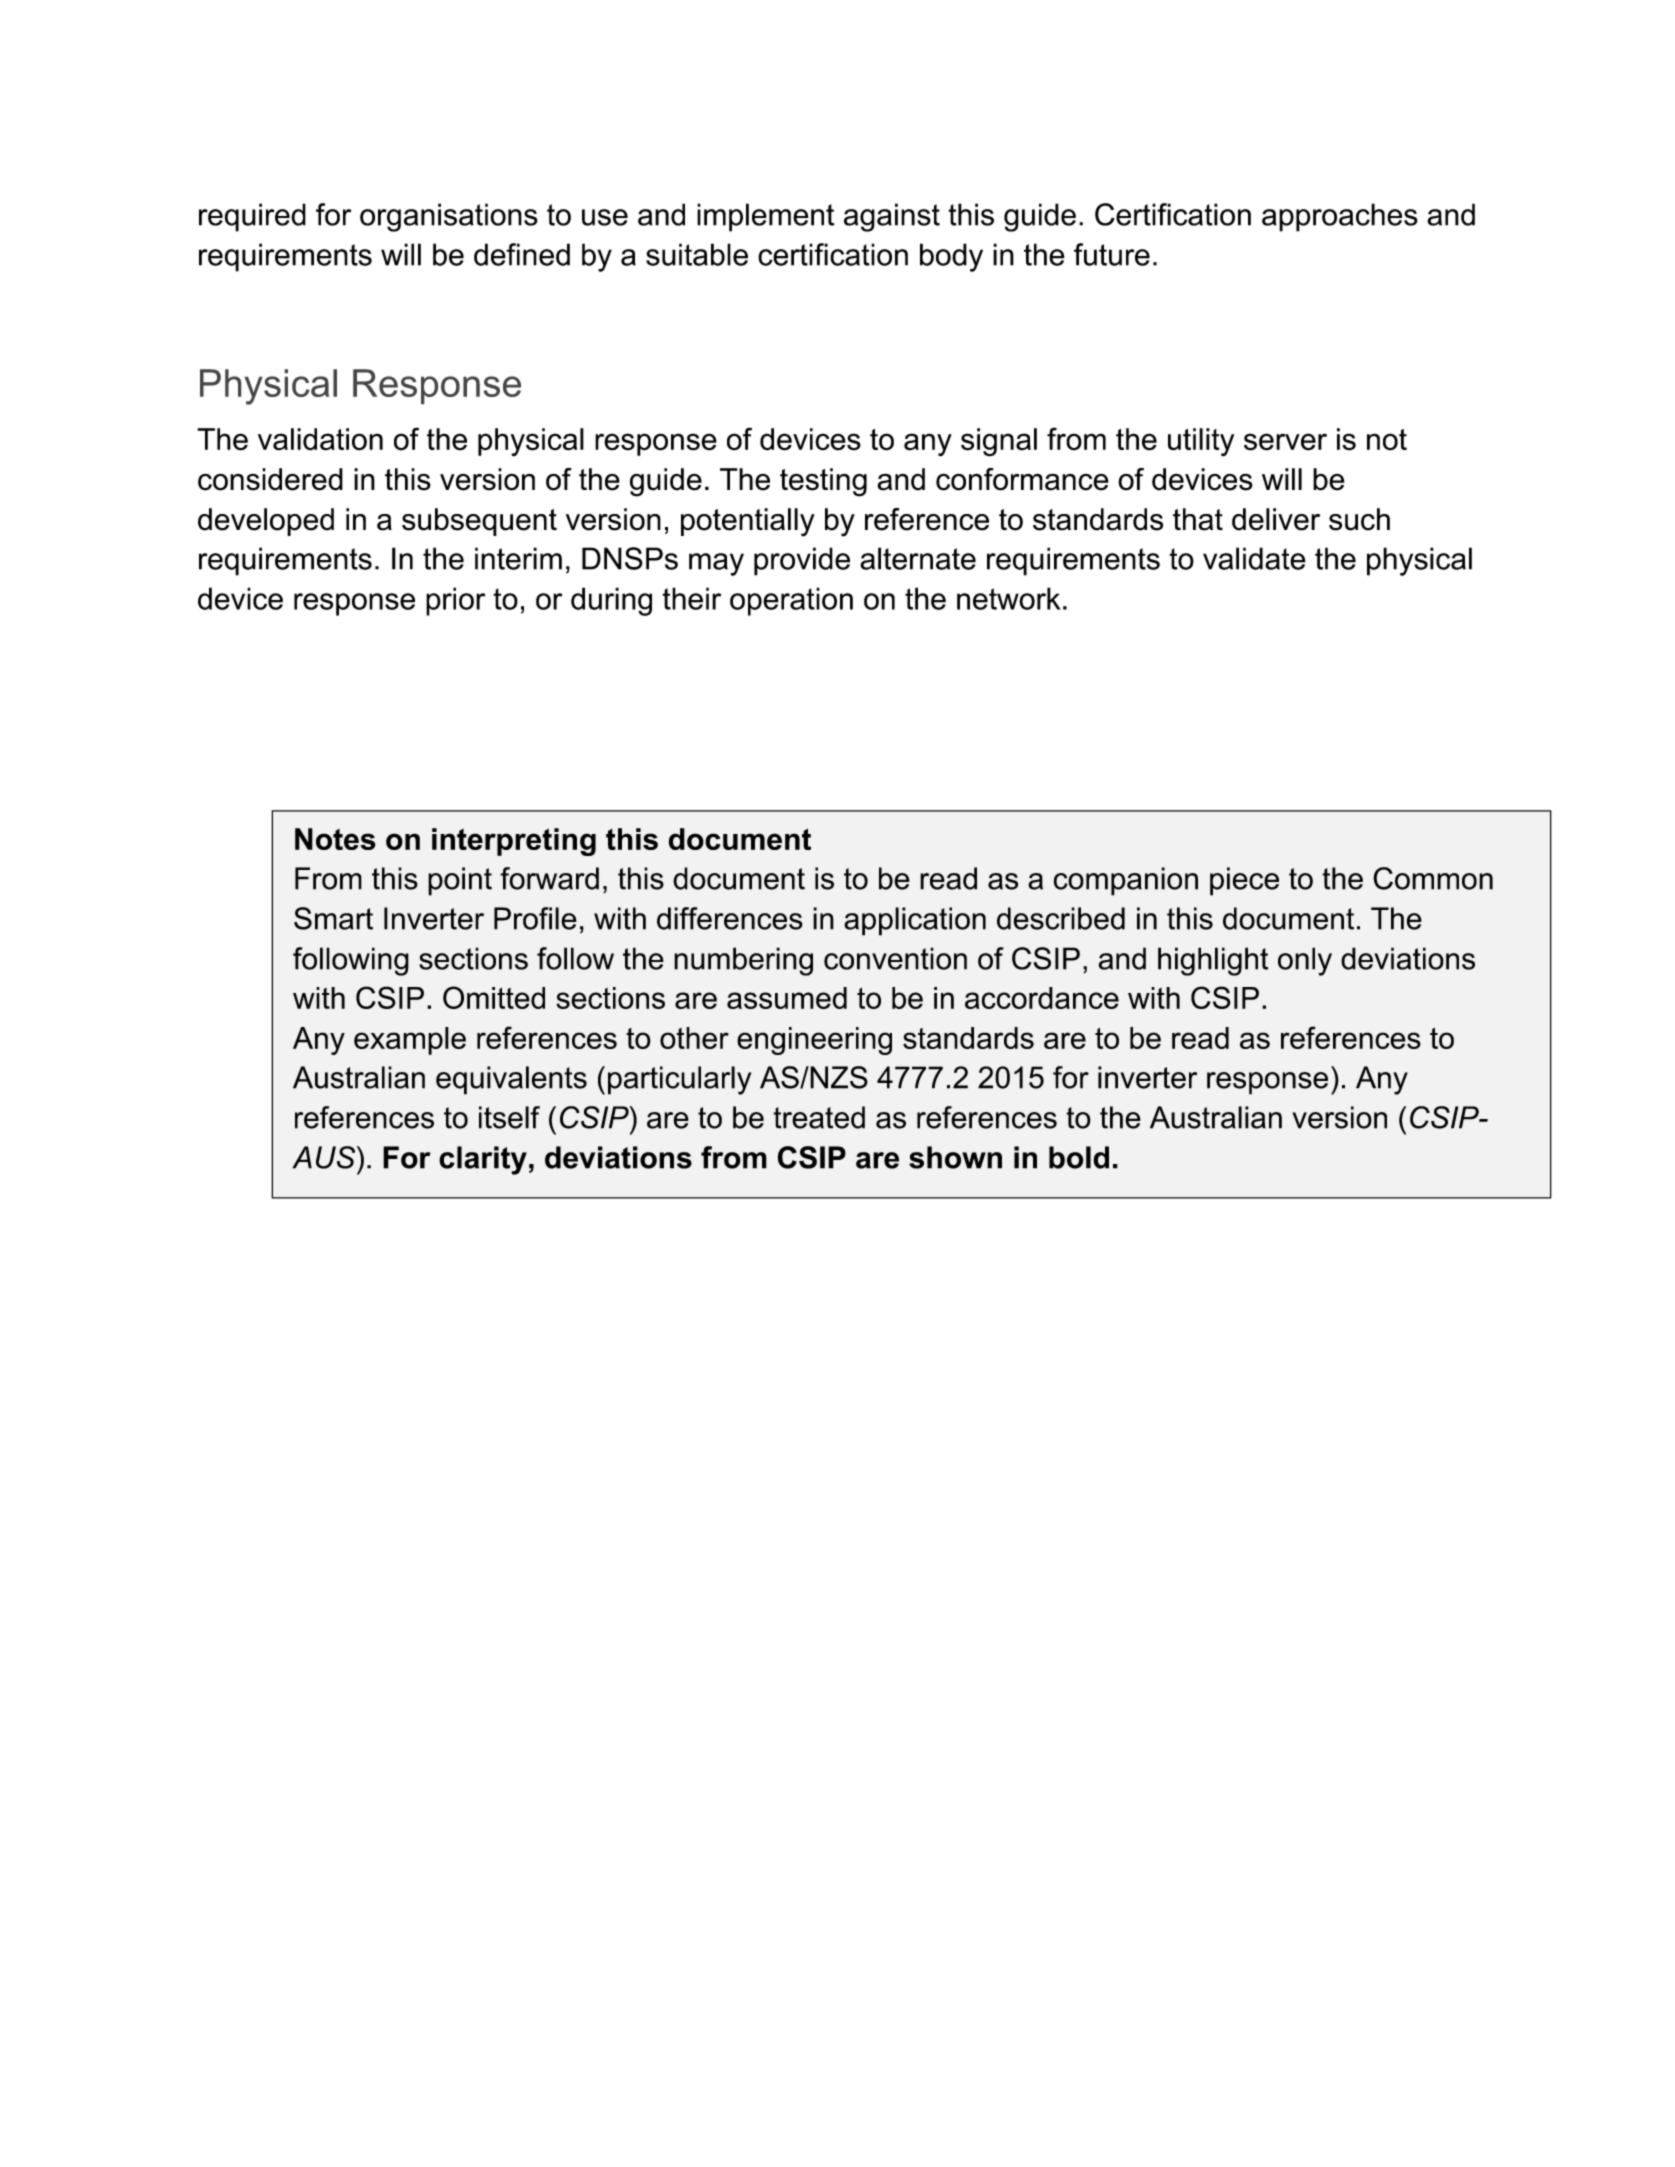  I want to click on operation, so click(791, 601).
